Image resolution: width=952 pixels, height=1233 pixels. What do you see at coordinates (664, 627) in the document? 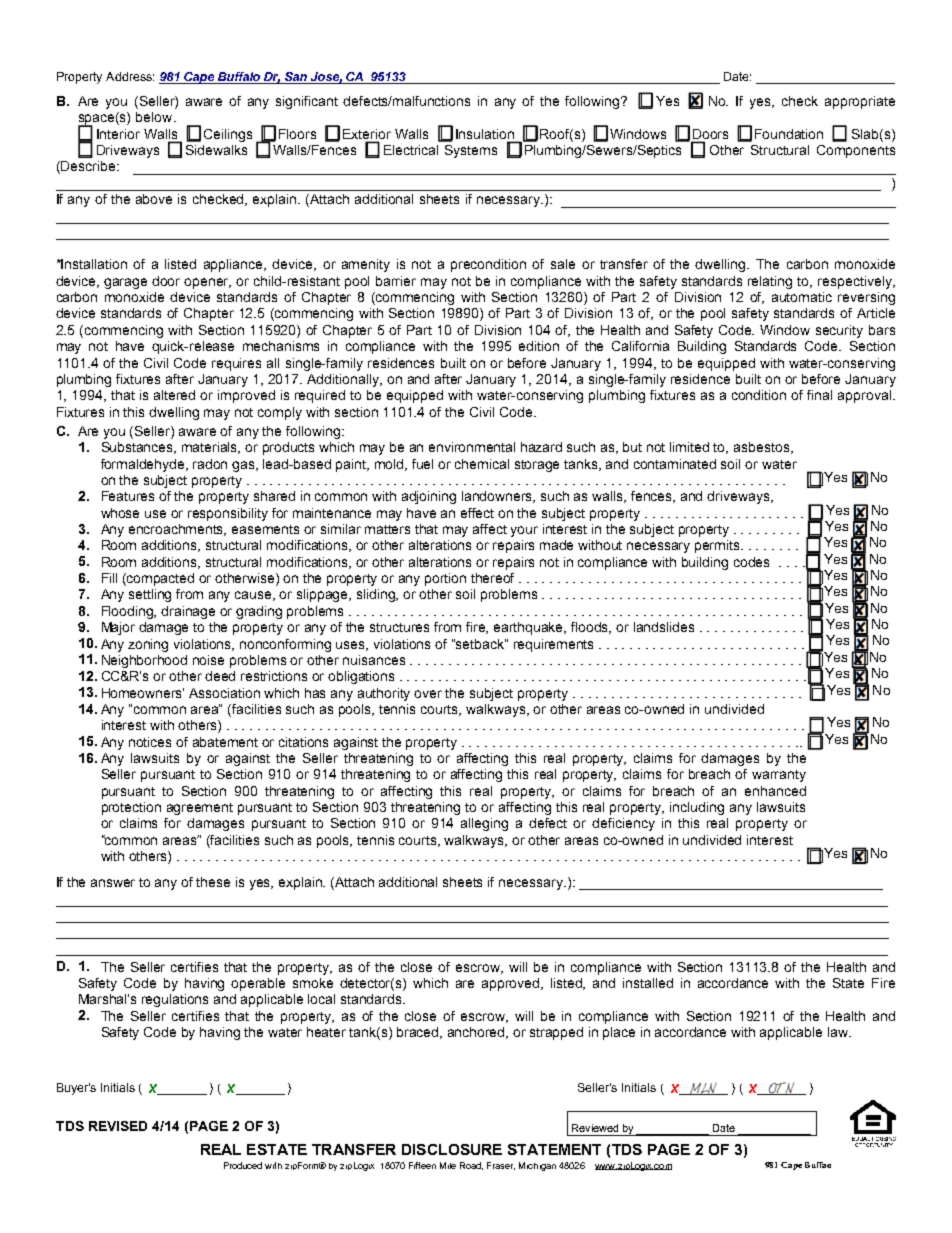
I see `landslides` at bounding box center [664, 627].
